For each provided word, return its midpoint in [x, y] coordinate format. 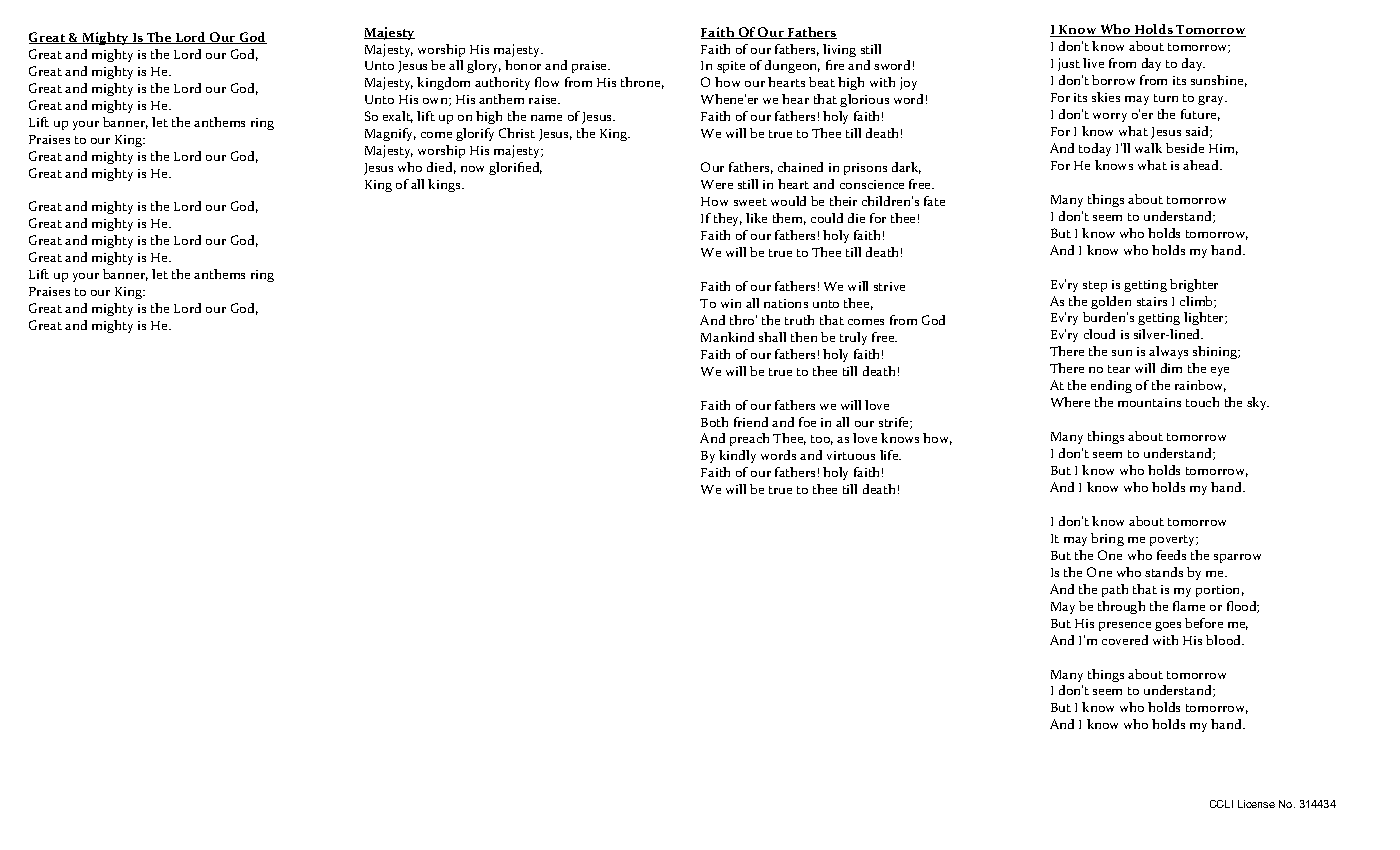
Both [714, 422]
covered [1125, 640]
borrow [1113, 80]
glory [484, 66]
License [1256, 804]
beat [822, 82]
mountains [1149, 402]
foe [807, 422]
